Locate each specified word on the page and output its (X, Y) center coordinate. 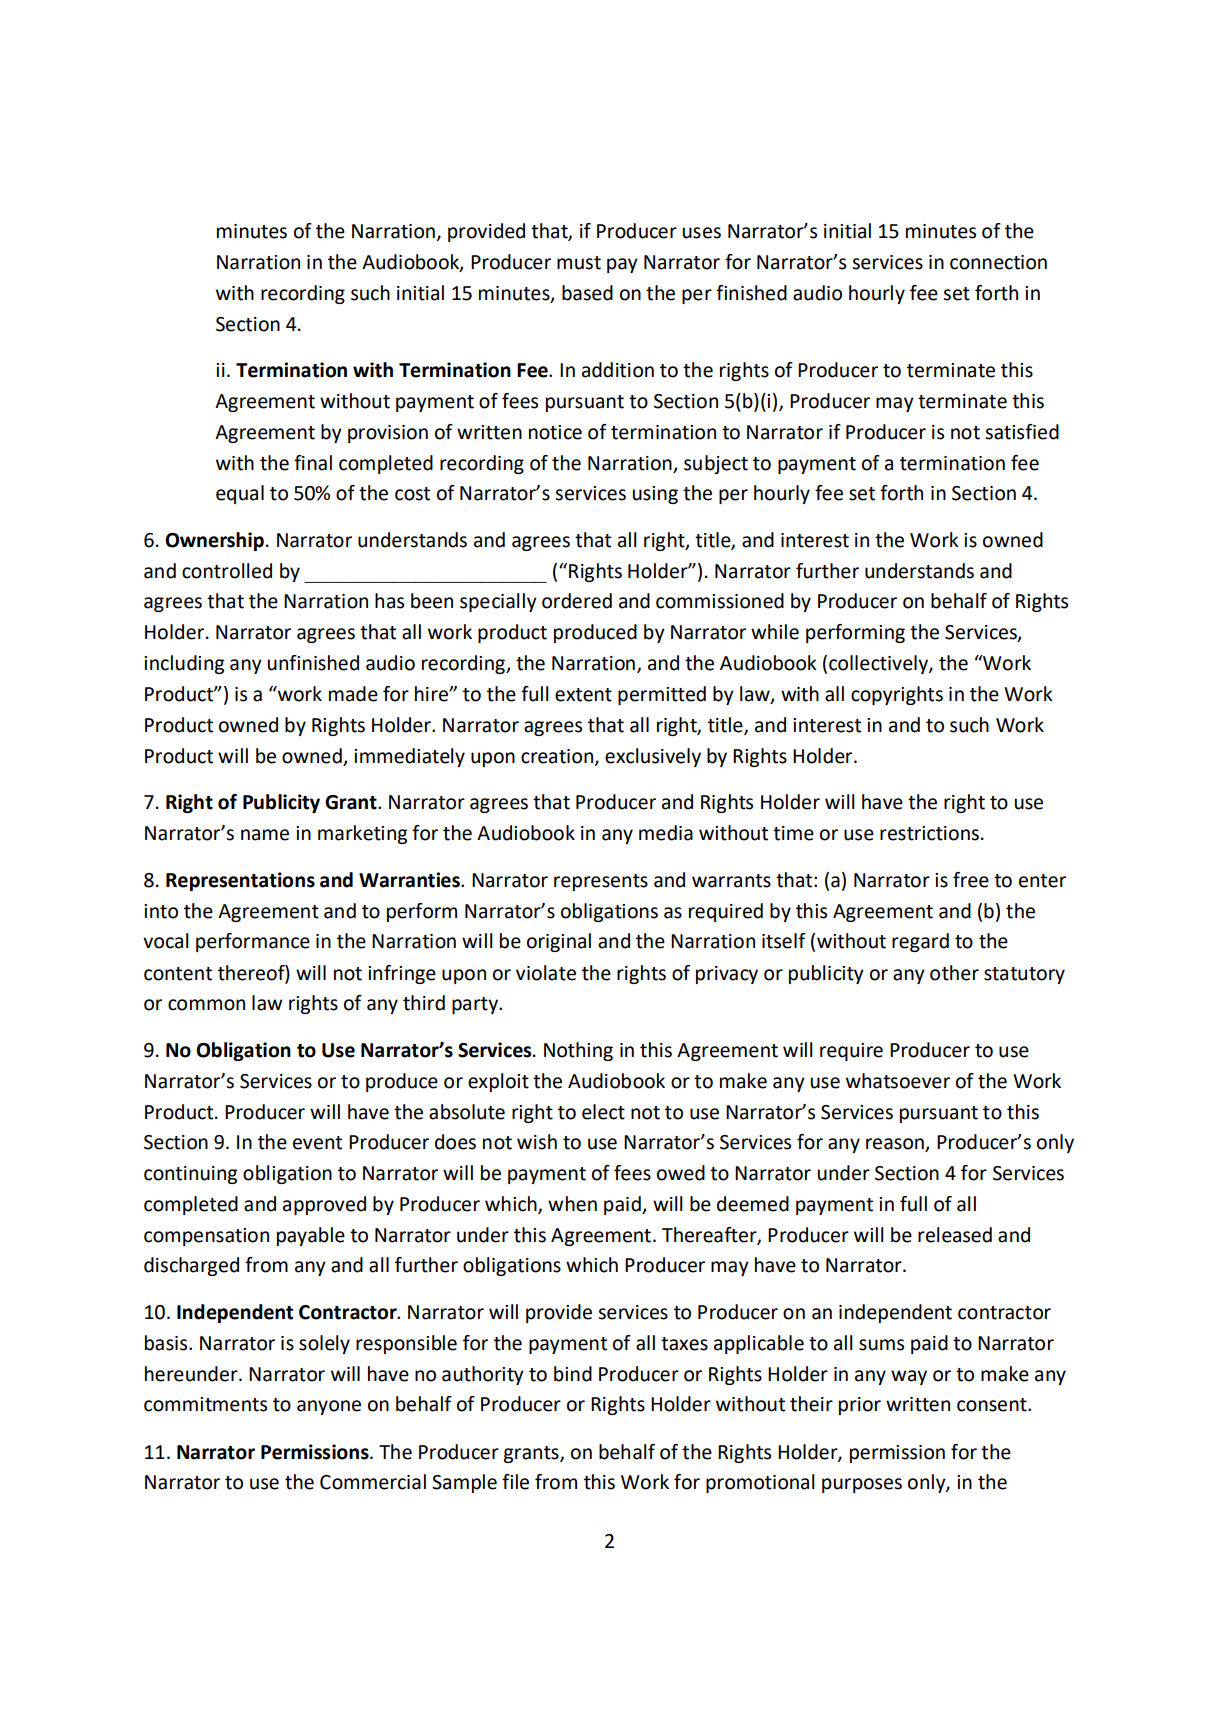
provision (388, 434)
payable (311, 1236)
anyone (329, 1407)
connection (998, 262)
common (206, 1005)
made (353, 694)
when (572, 1204)
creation (558, 757)
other (954, 973)
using (655, 495)
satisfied (1022, 432)
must (579, 263)
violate (546, 973)
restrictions (929, 833)
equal (240, 494)
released (955, 1235)
